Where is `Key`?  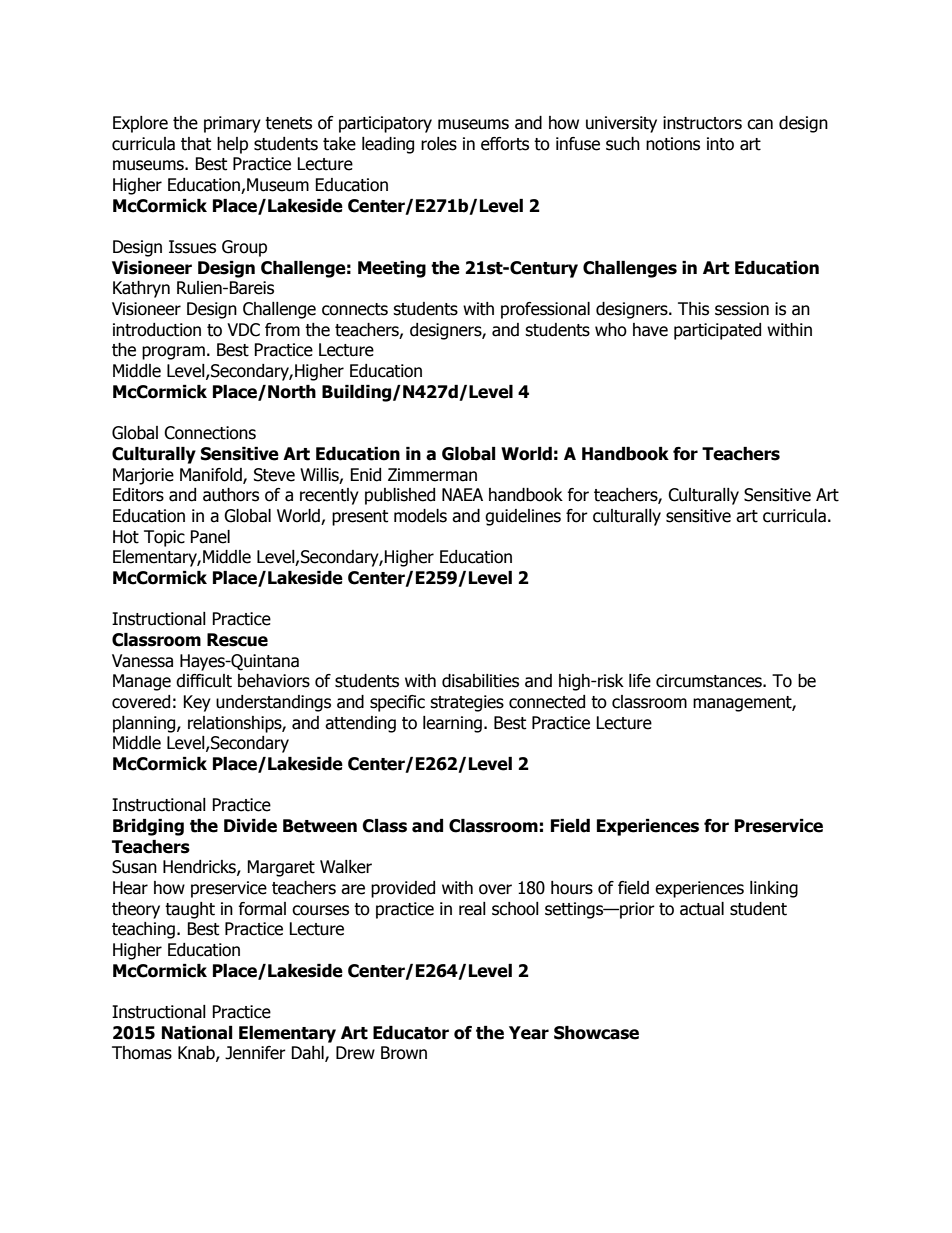
Key is located at coordinates (197, 703).
